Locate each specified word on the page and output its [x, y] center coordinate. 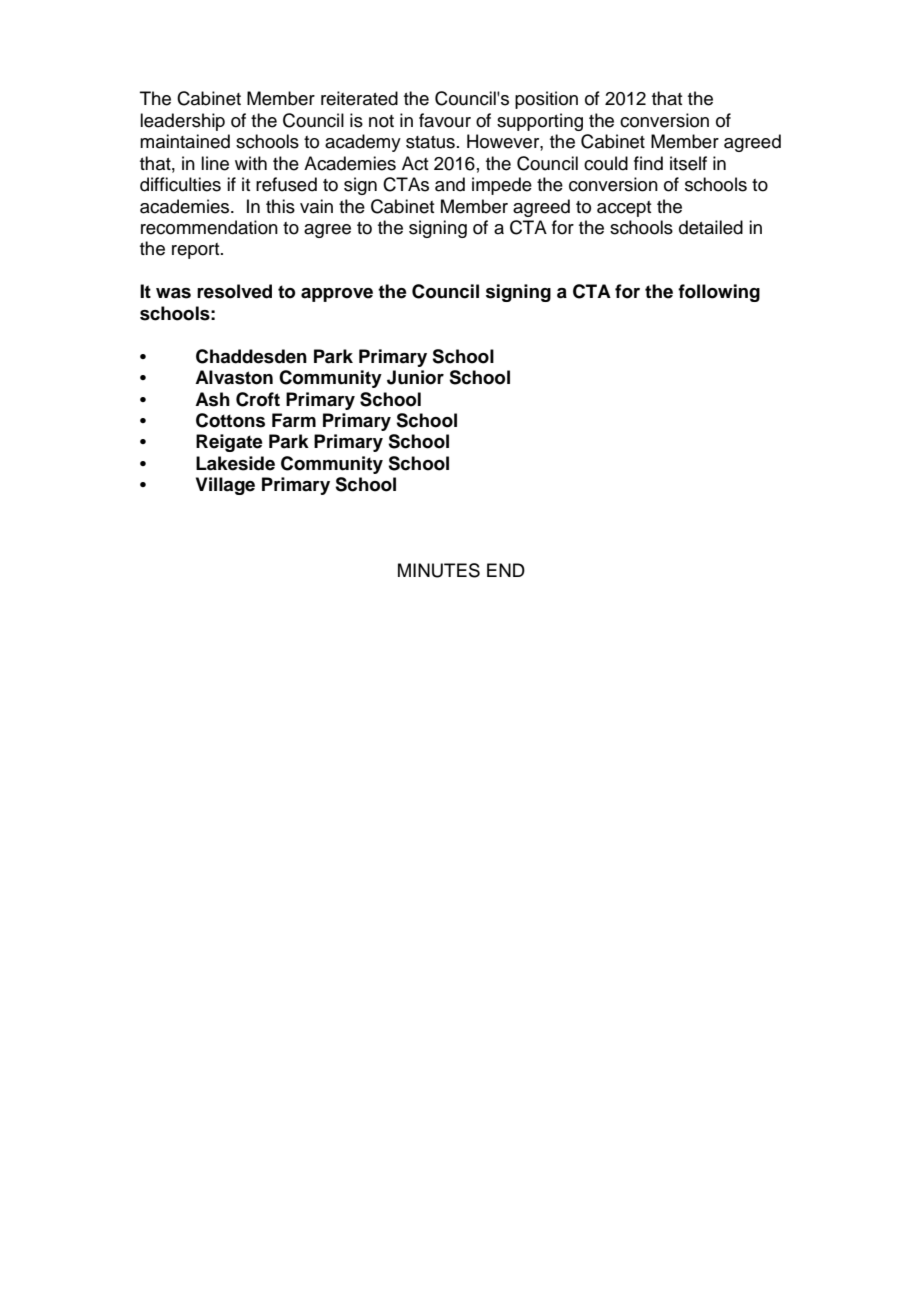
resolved [234, 291]
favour [445, 120]
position [546, 100]
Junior [415, 377]
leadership [182, 122]
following [719, 293]
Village [225, 486]
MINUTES [439, 570]
